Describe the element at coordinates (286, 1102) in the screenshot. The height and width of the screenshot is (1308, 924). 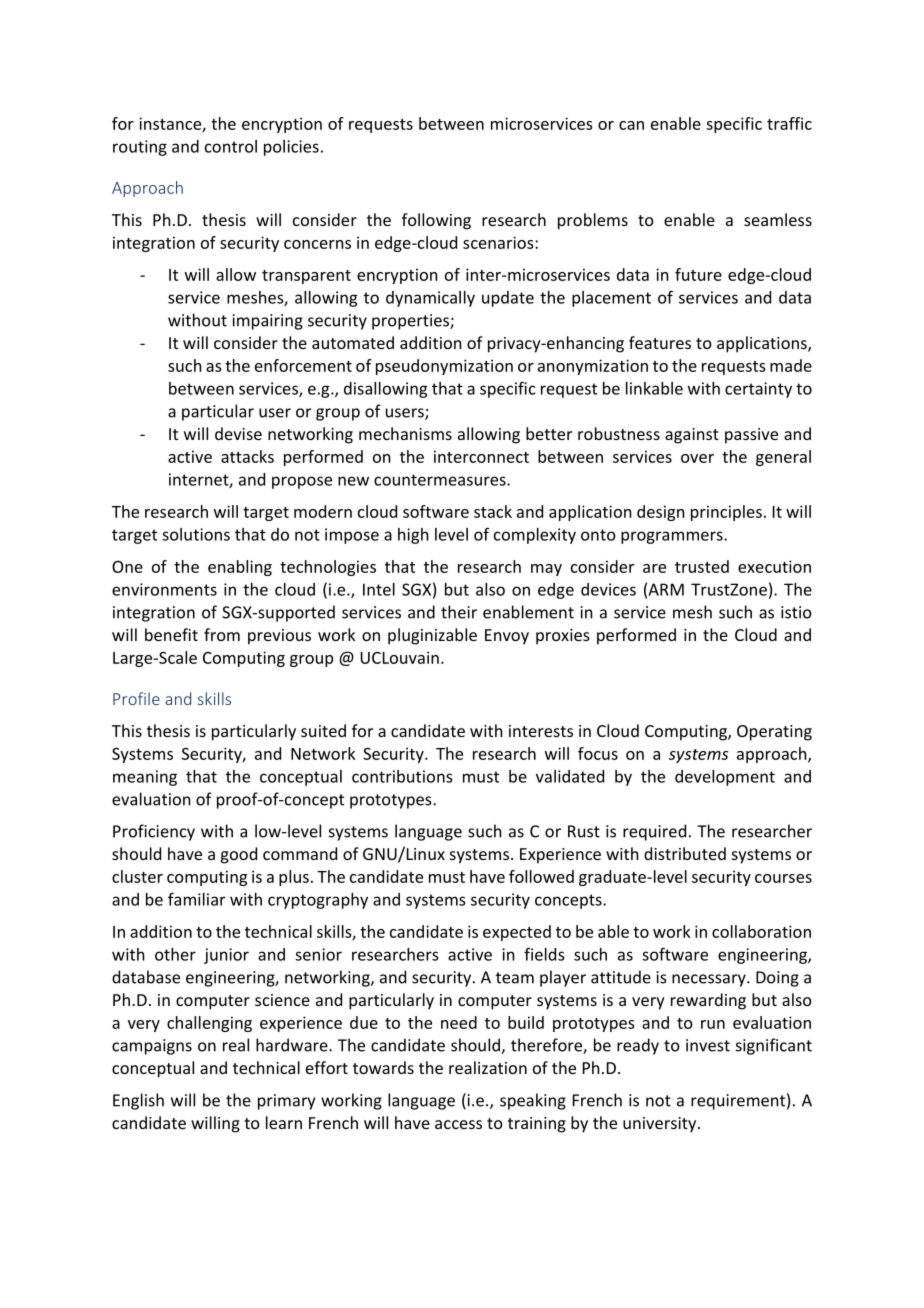
I see `primary` at that location.
